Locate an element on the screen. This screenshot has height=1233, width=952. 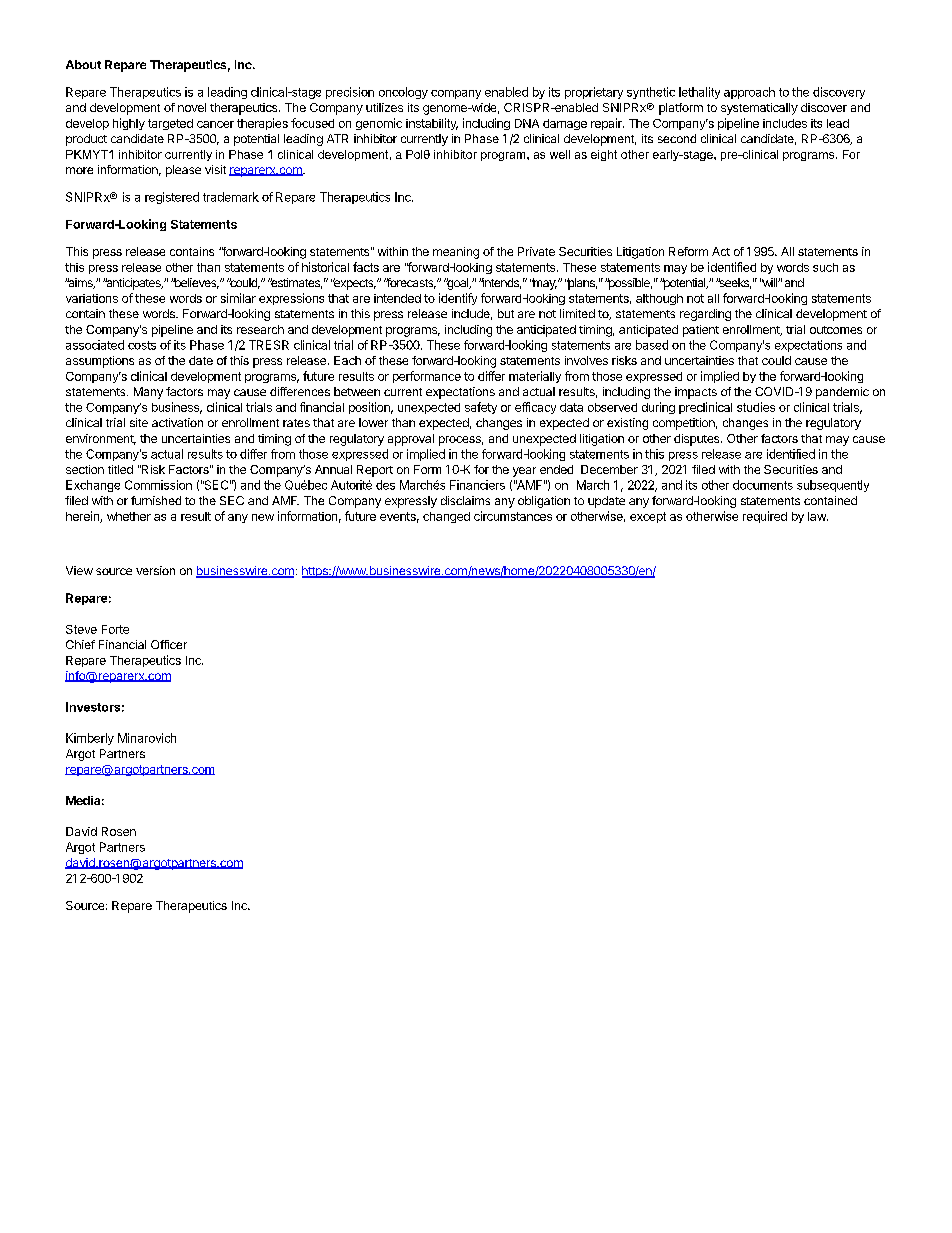
registered is located at coordinates (172, 198).
